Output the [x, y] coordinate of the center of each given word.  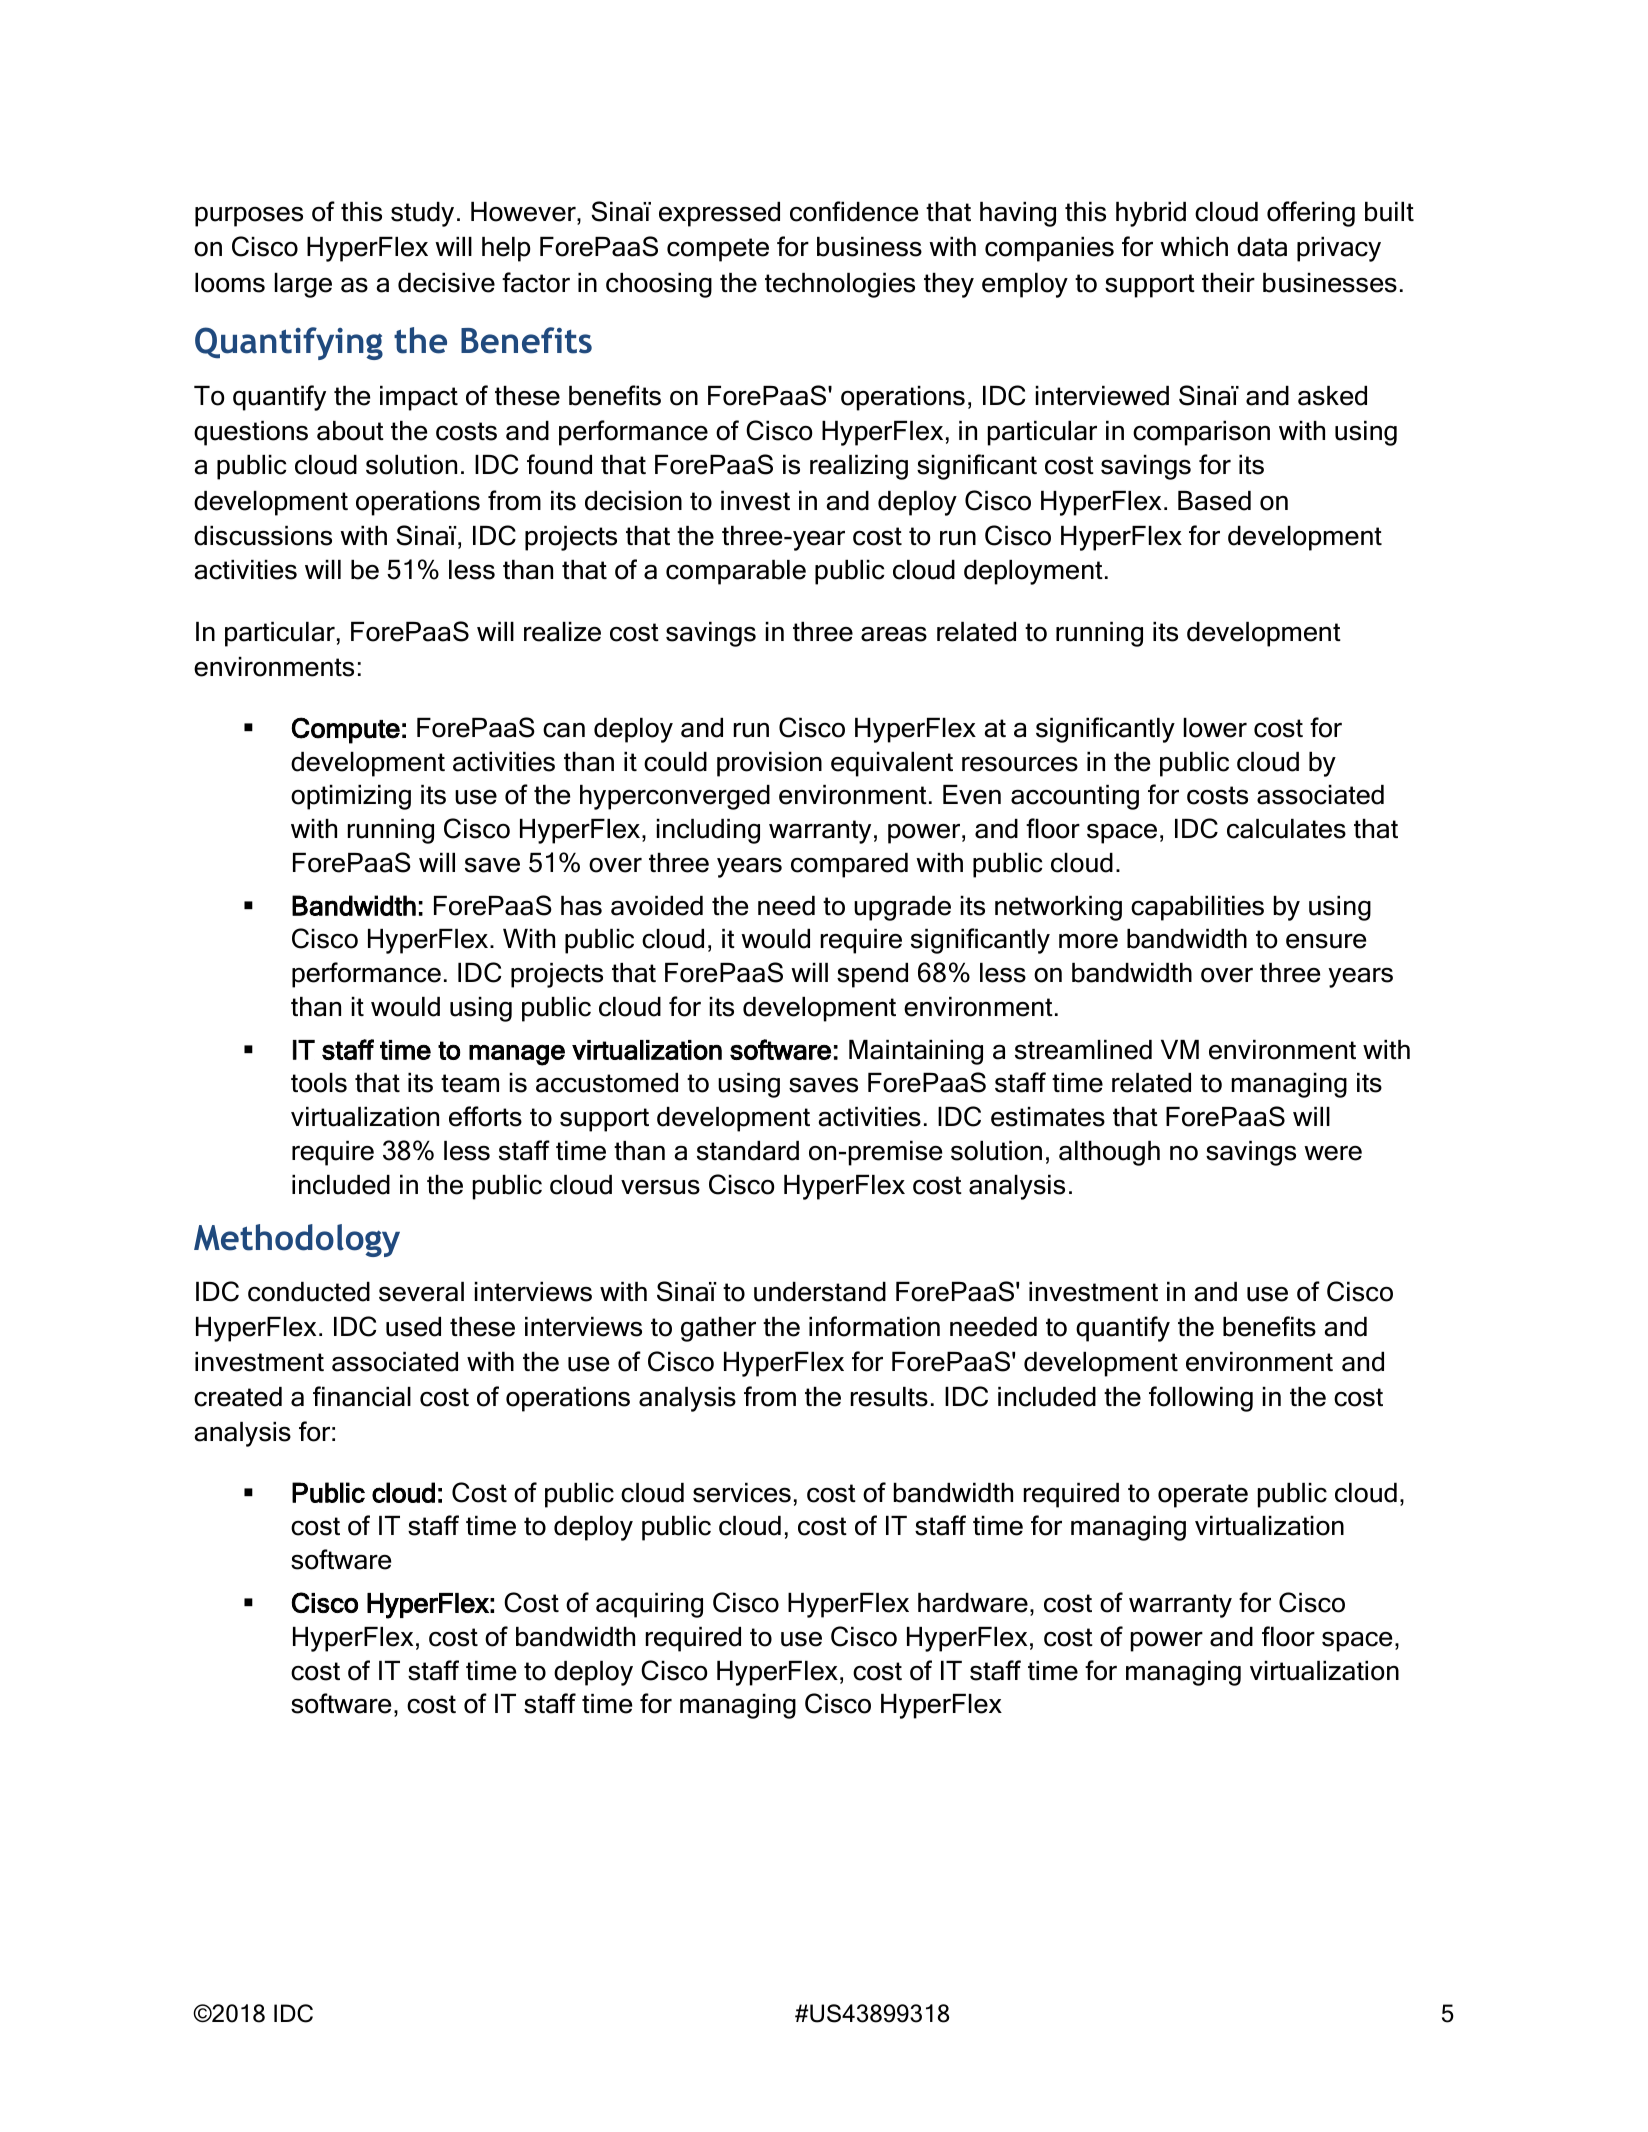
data [1262, 247]
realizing [859, 467]
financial [362, 1396]
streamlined [1083, 1050]
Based [1214, 501]
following [1201, 1399]
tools [319, 1083]
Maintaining [916, 1052]
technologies [840, 285]
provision [769, 764]
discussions [263, 536]
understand [820, 1292]
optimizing [351, 797]
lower [1215, 728]
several [421, 1292]
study [422, 214]
